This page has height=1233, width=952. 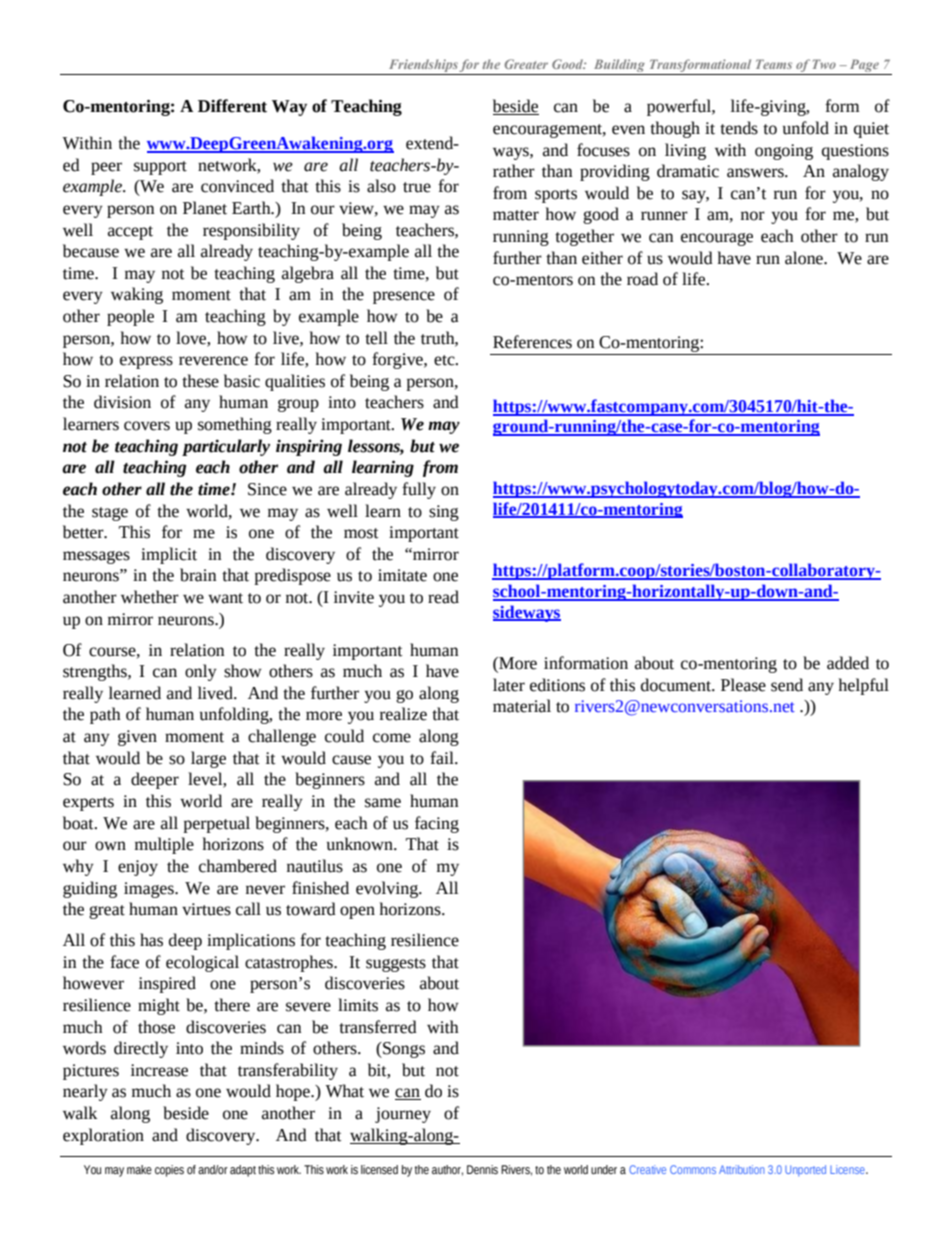 I want to click on send, so click(x=787, y=685).
